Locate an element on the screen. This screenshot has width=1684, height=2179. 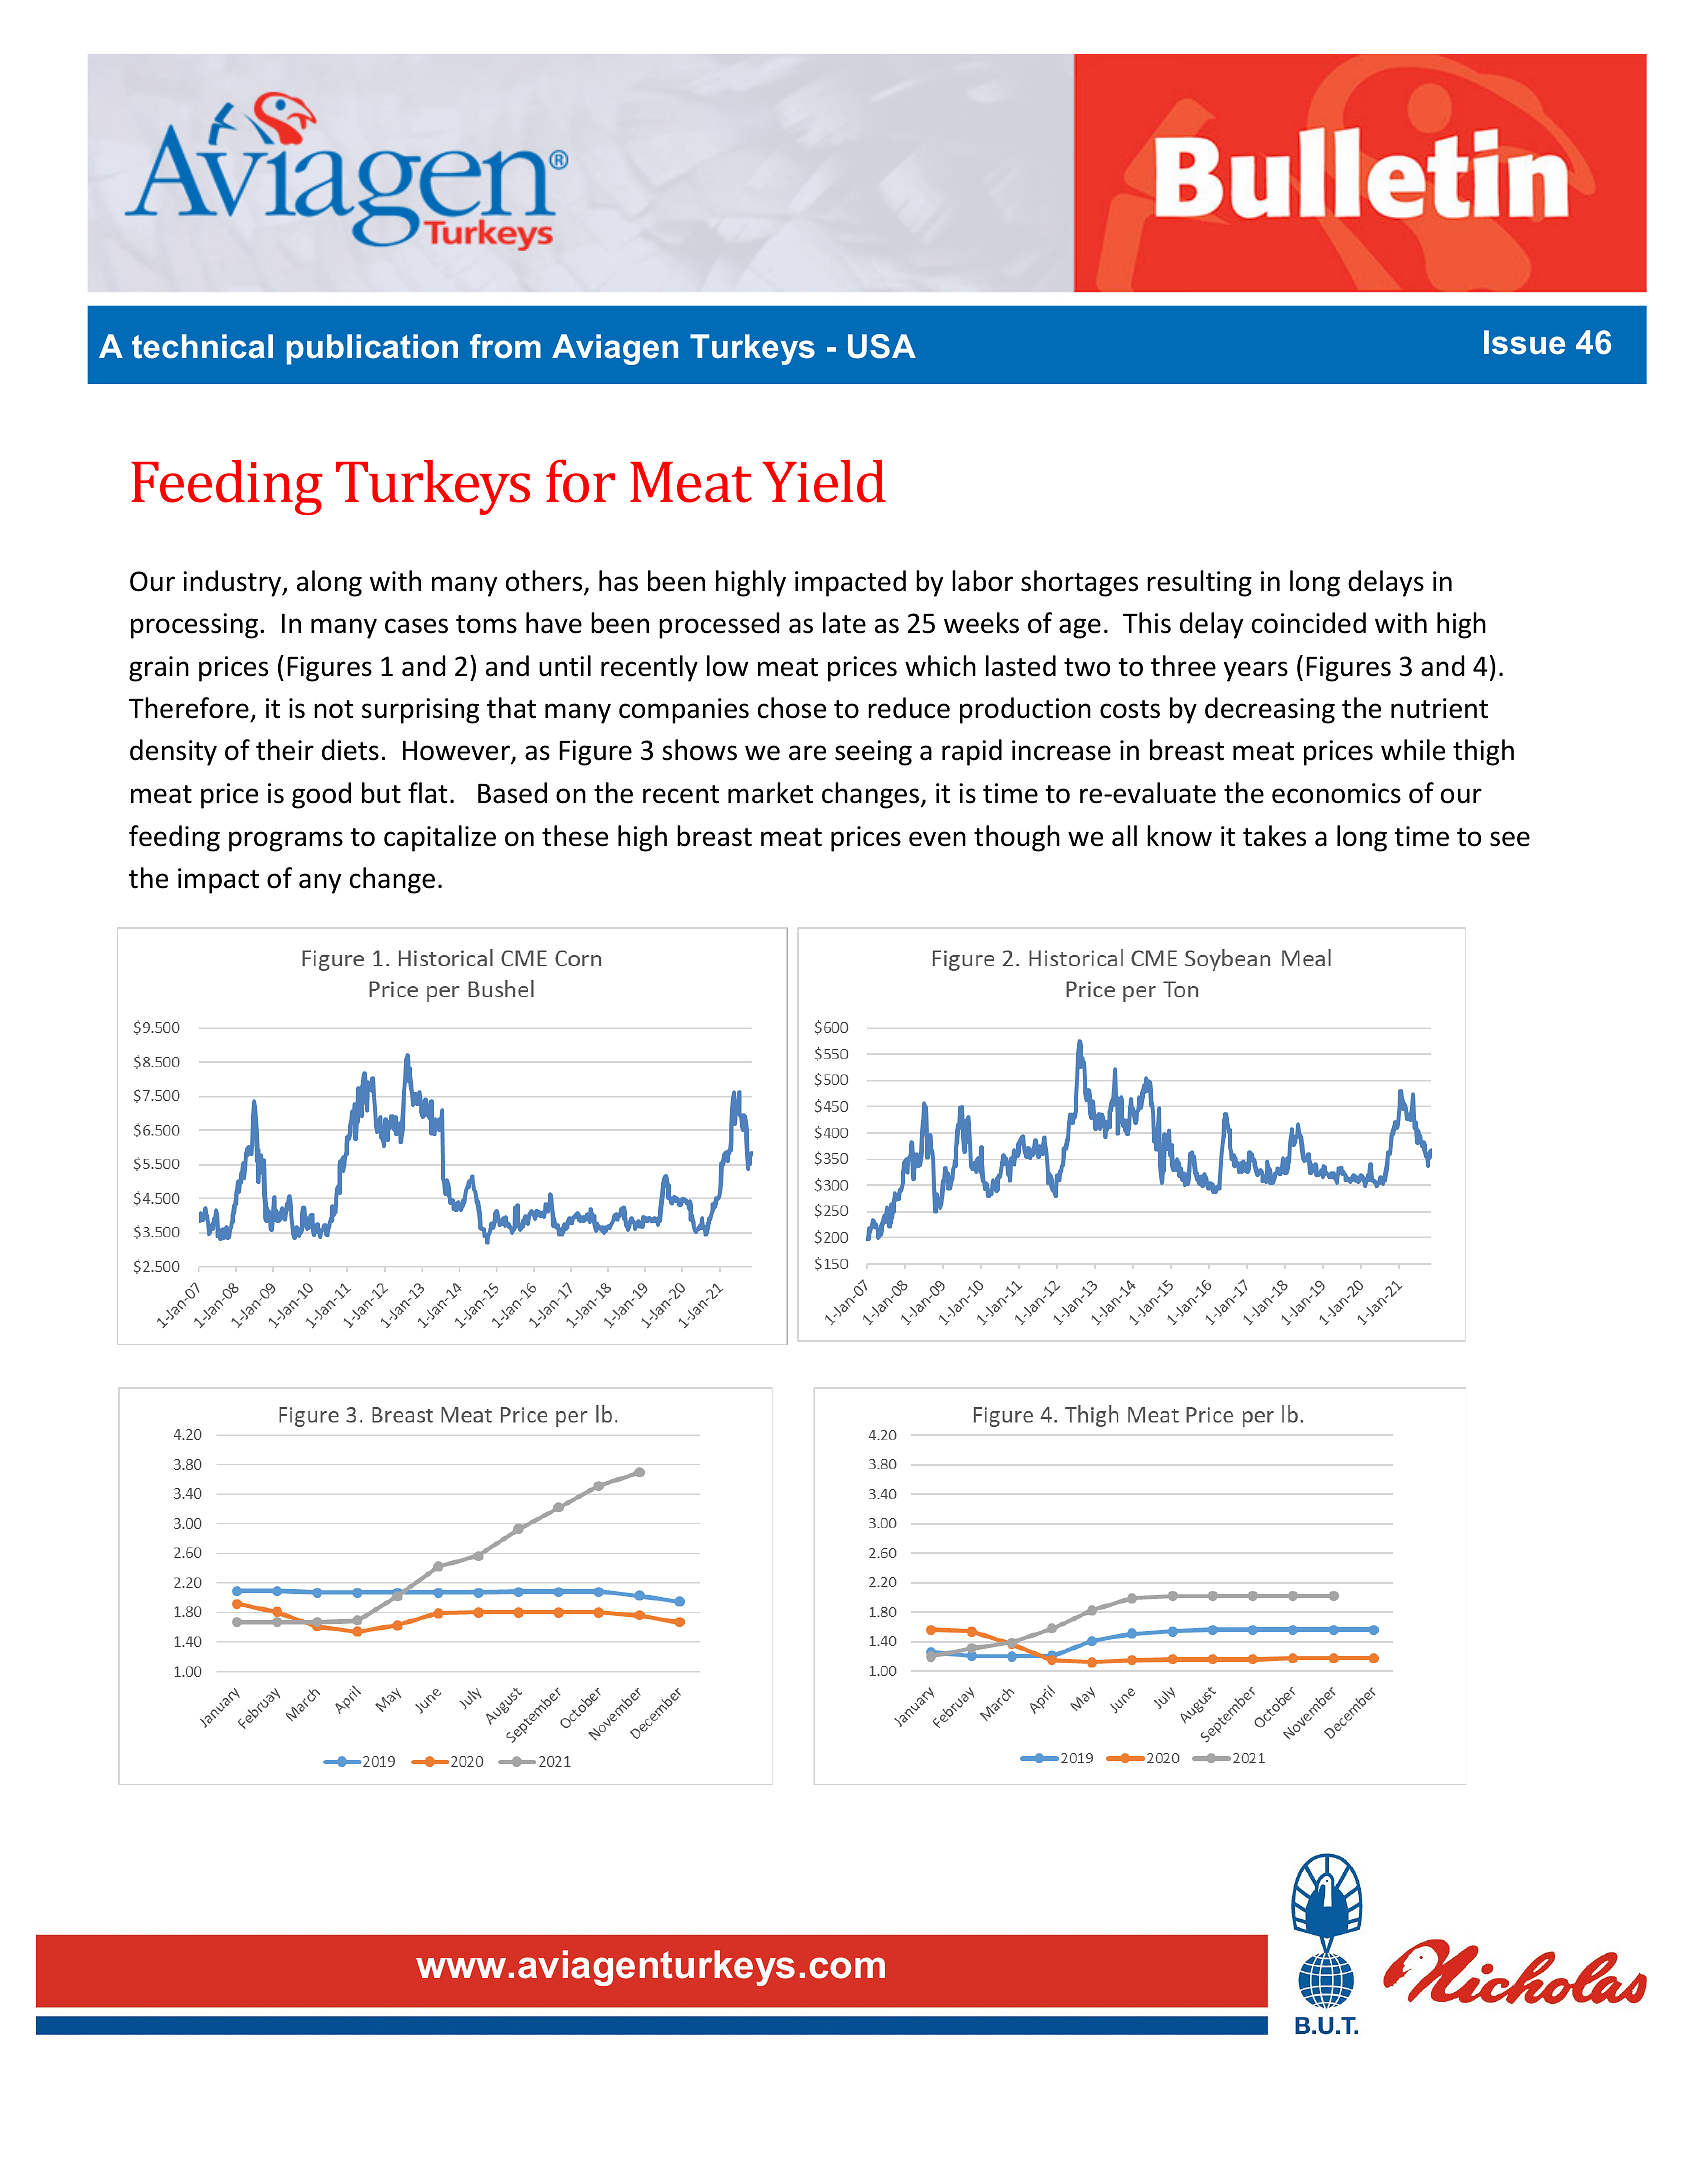
USA is located at coordinates (882, 346).
